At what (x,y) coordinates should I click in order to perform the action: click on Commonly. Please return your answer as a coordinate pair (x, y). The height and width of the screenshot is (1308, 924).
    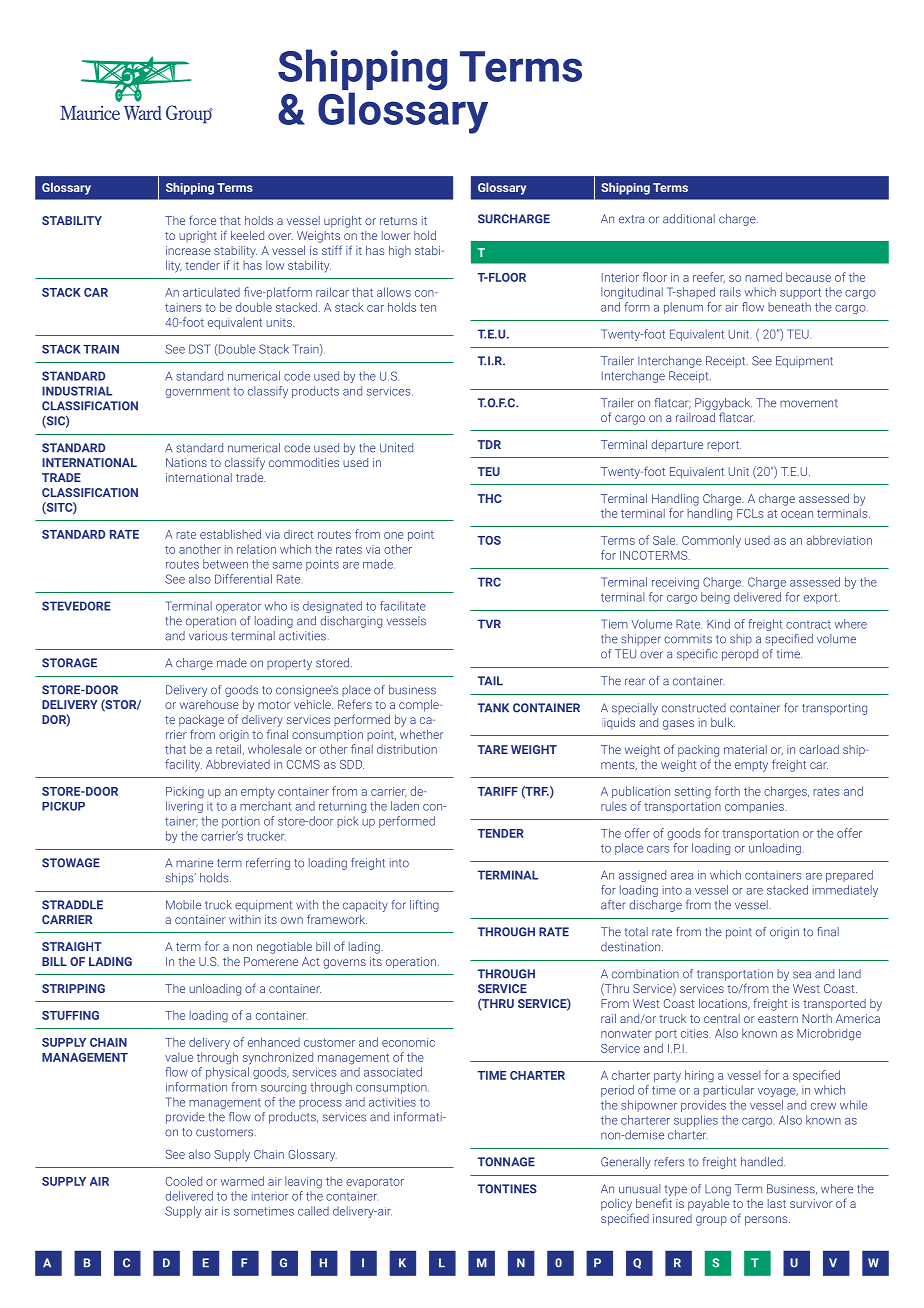
    Looking at the image, I should click on (711, 541).
